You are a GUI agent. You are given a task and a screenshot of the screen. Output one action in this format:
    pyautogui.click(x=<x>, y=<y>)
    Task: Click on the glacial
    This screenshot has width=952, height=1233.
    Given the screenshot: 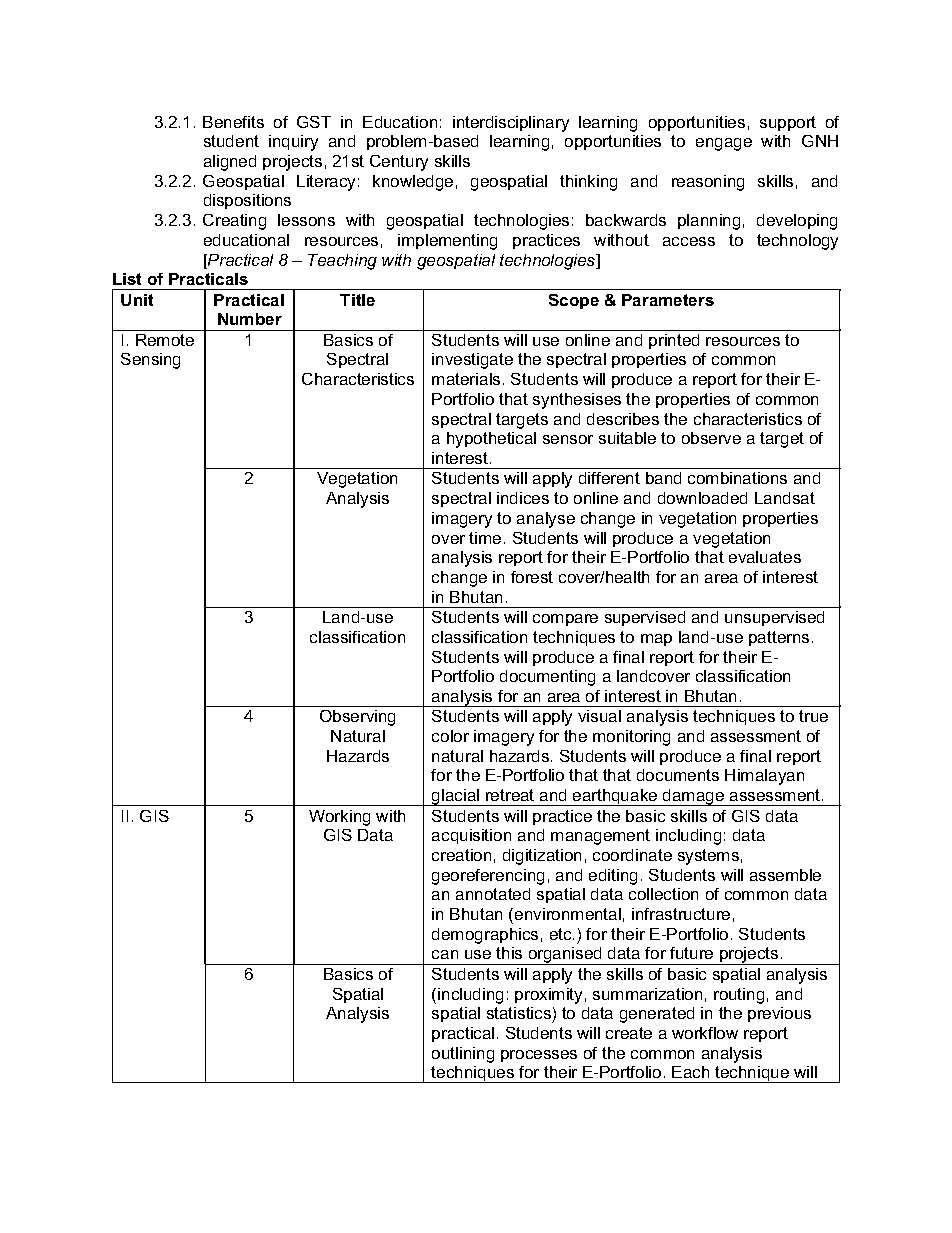 What is the action you would take?
    pyautogui.click(x=456, y=797)
